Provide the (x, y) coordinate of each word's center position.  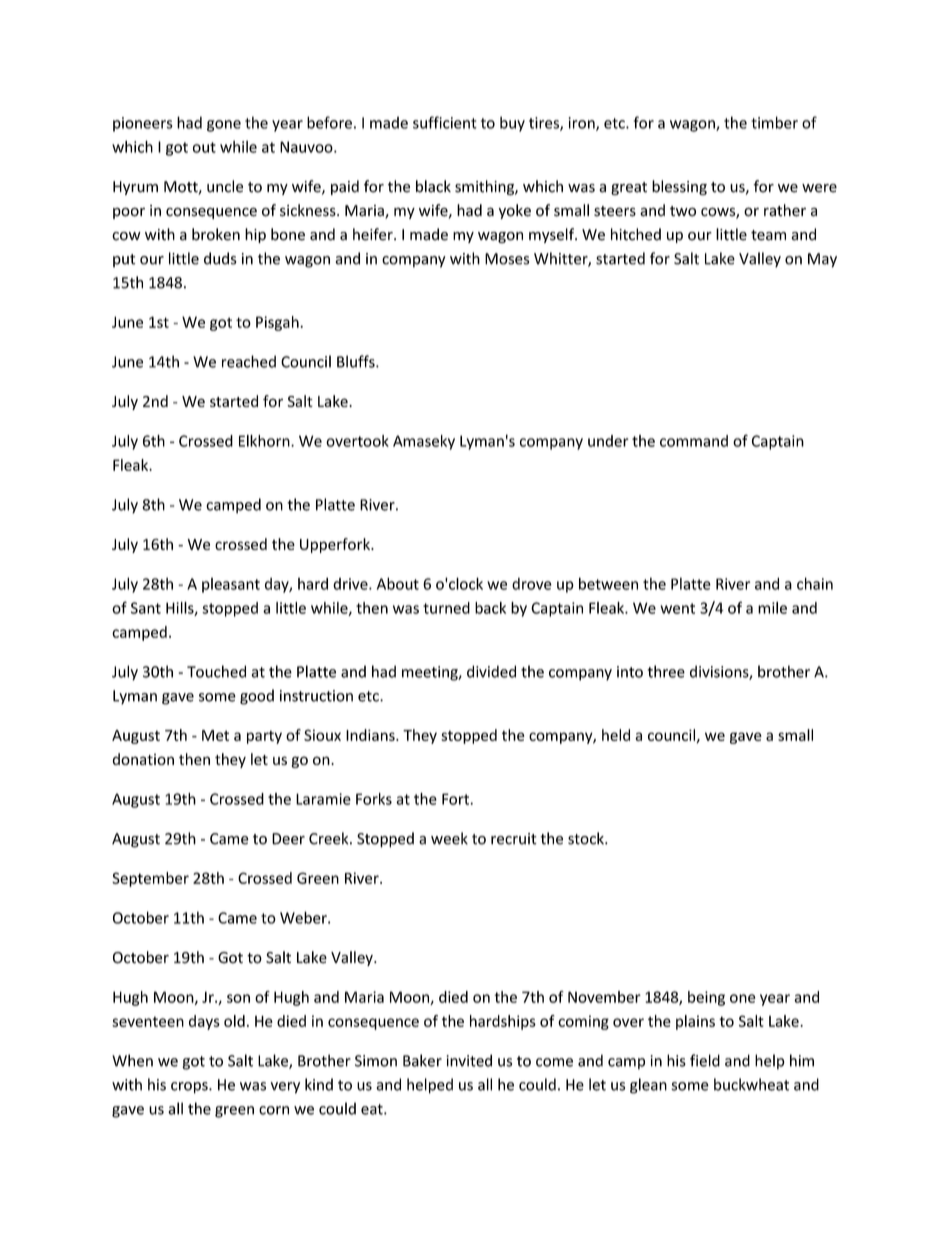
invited (469, 1060)
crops (190, 1088)
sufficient (445, 122)
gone (224, 126)
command (694, 441)
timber (774, 122)
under (608, 441)
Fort (455, 799)
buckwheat (751, 1084)
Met (215, 735)
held (616, 735)
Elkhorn (265, 441)
